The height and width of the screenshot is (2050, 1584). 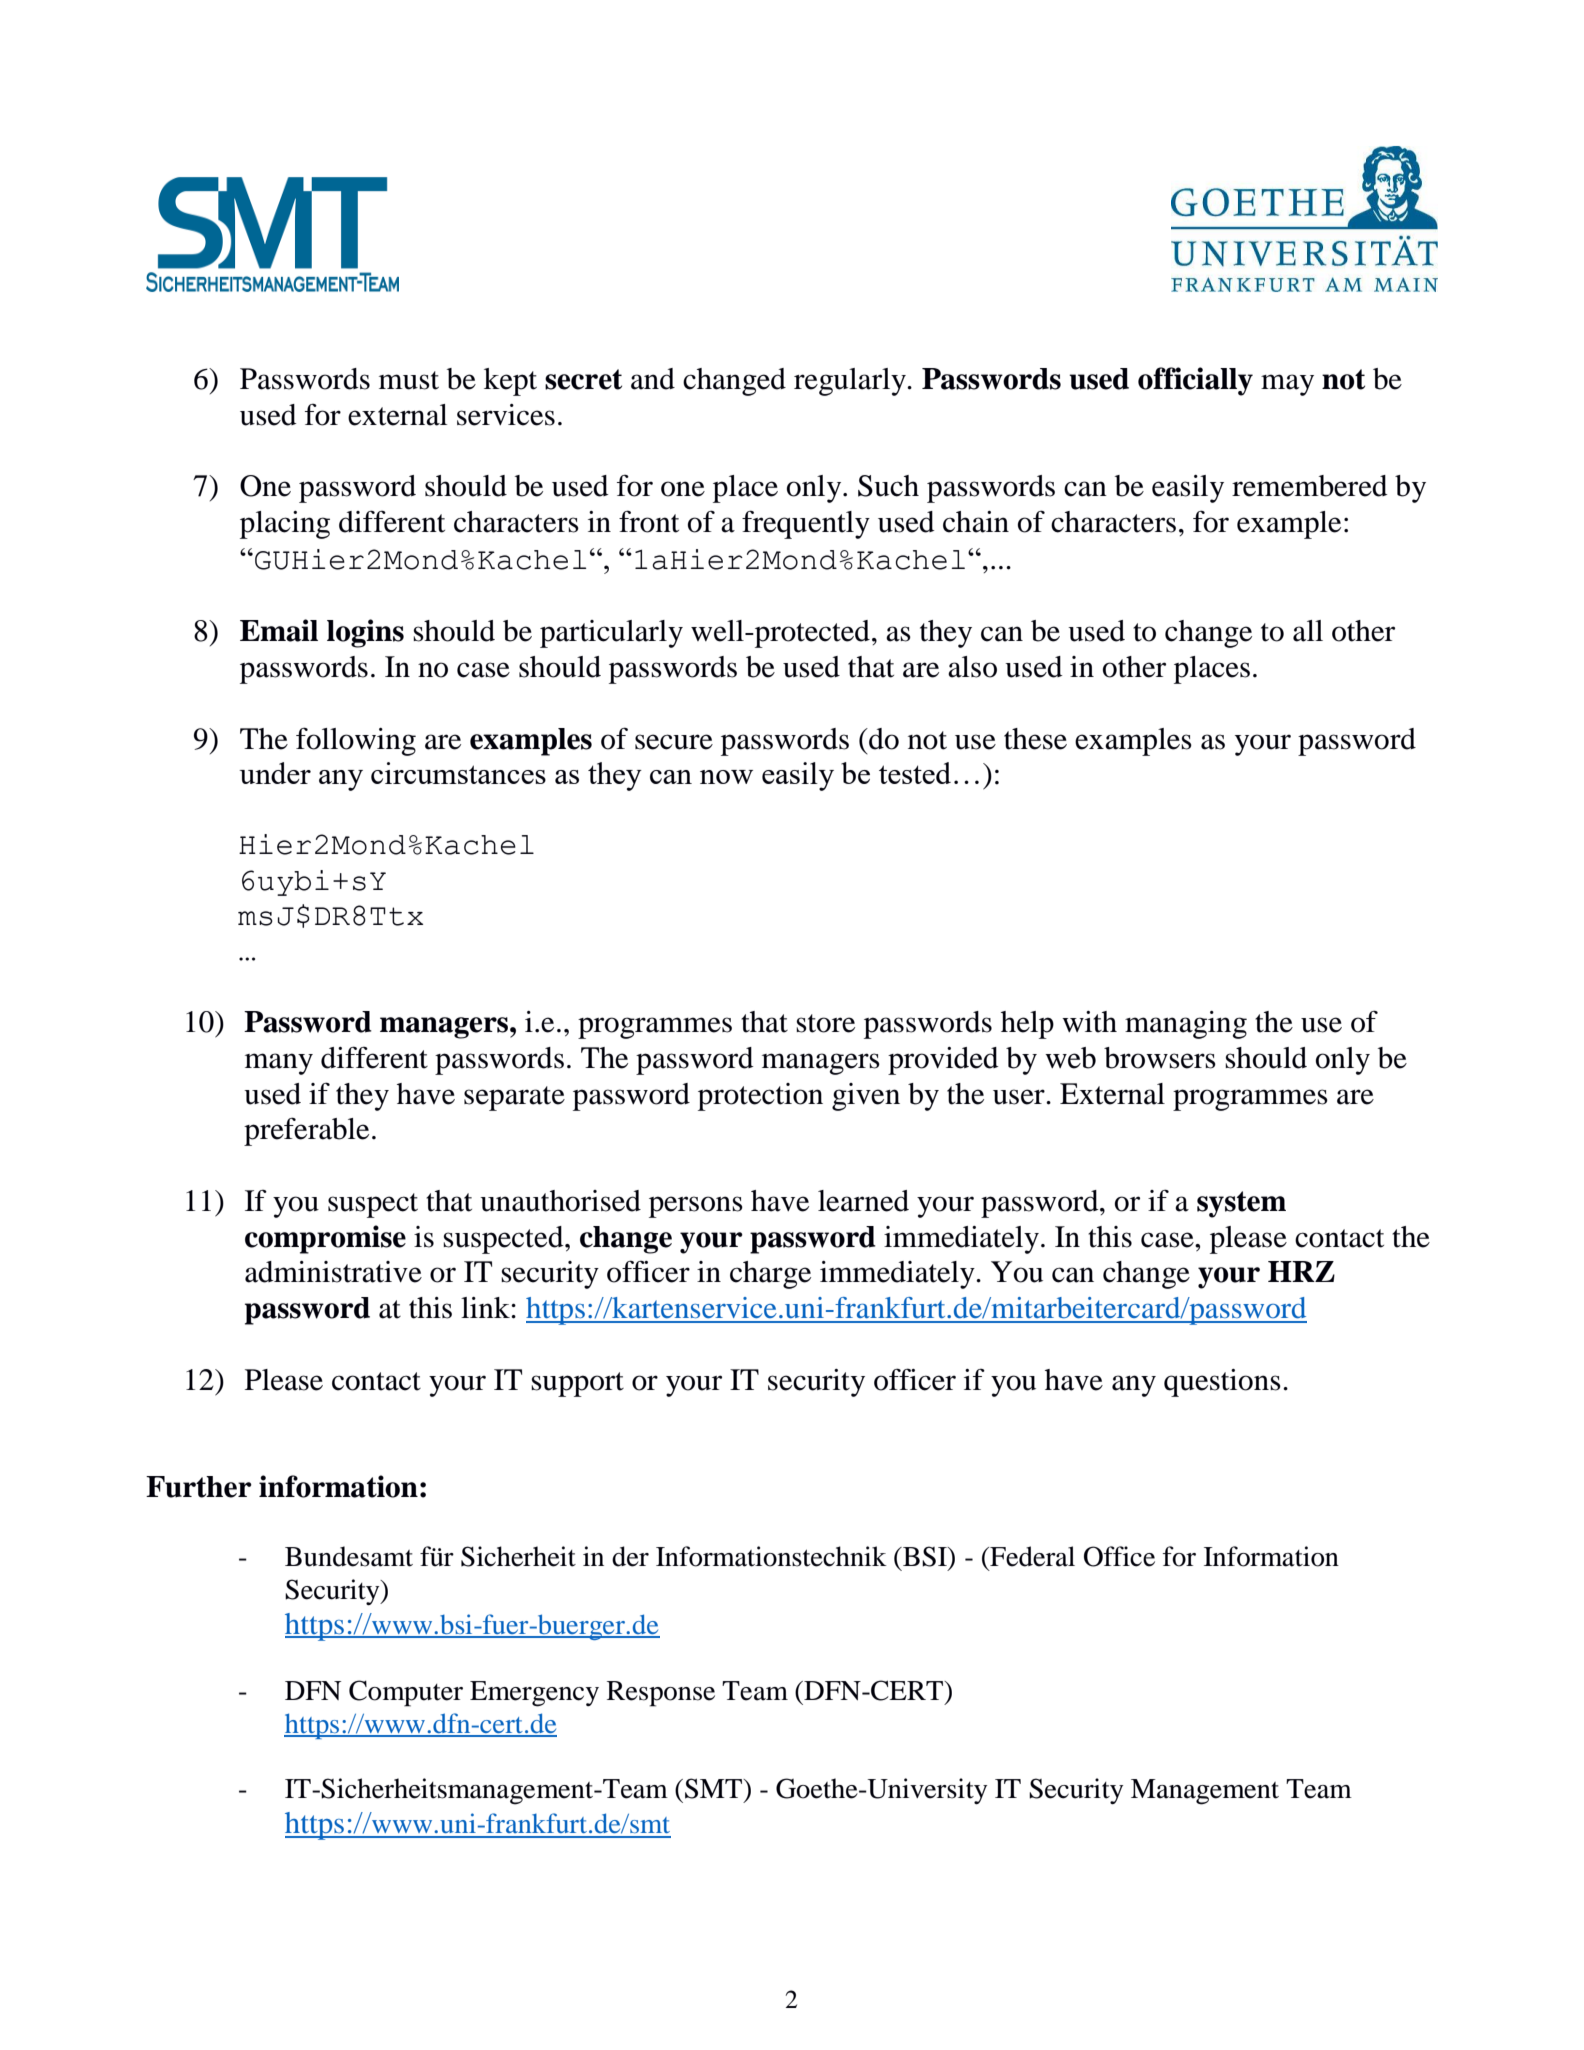 What do you see at coordinates (825, 1023) in the screenshot?
I see `store` at bounding box center [825, 1023].
